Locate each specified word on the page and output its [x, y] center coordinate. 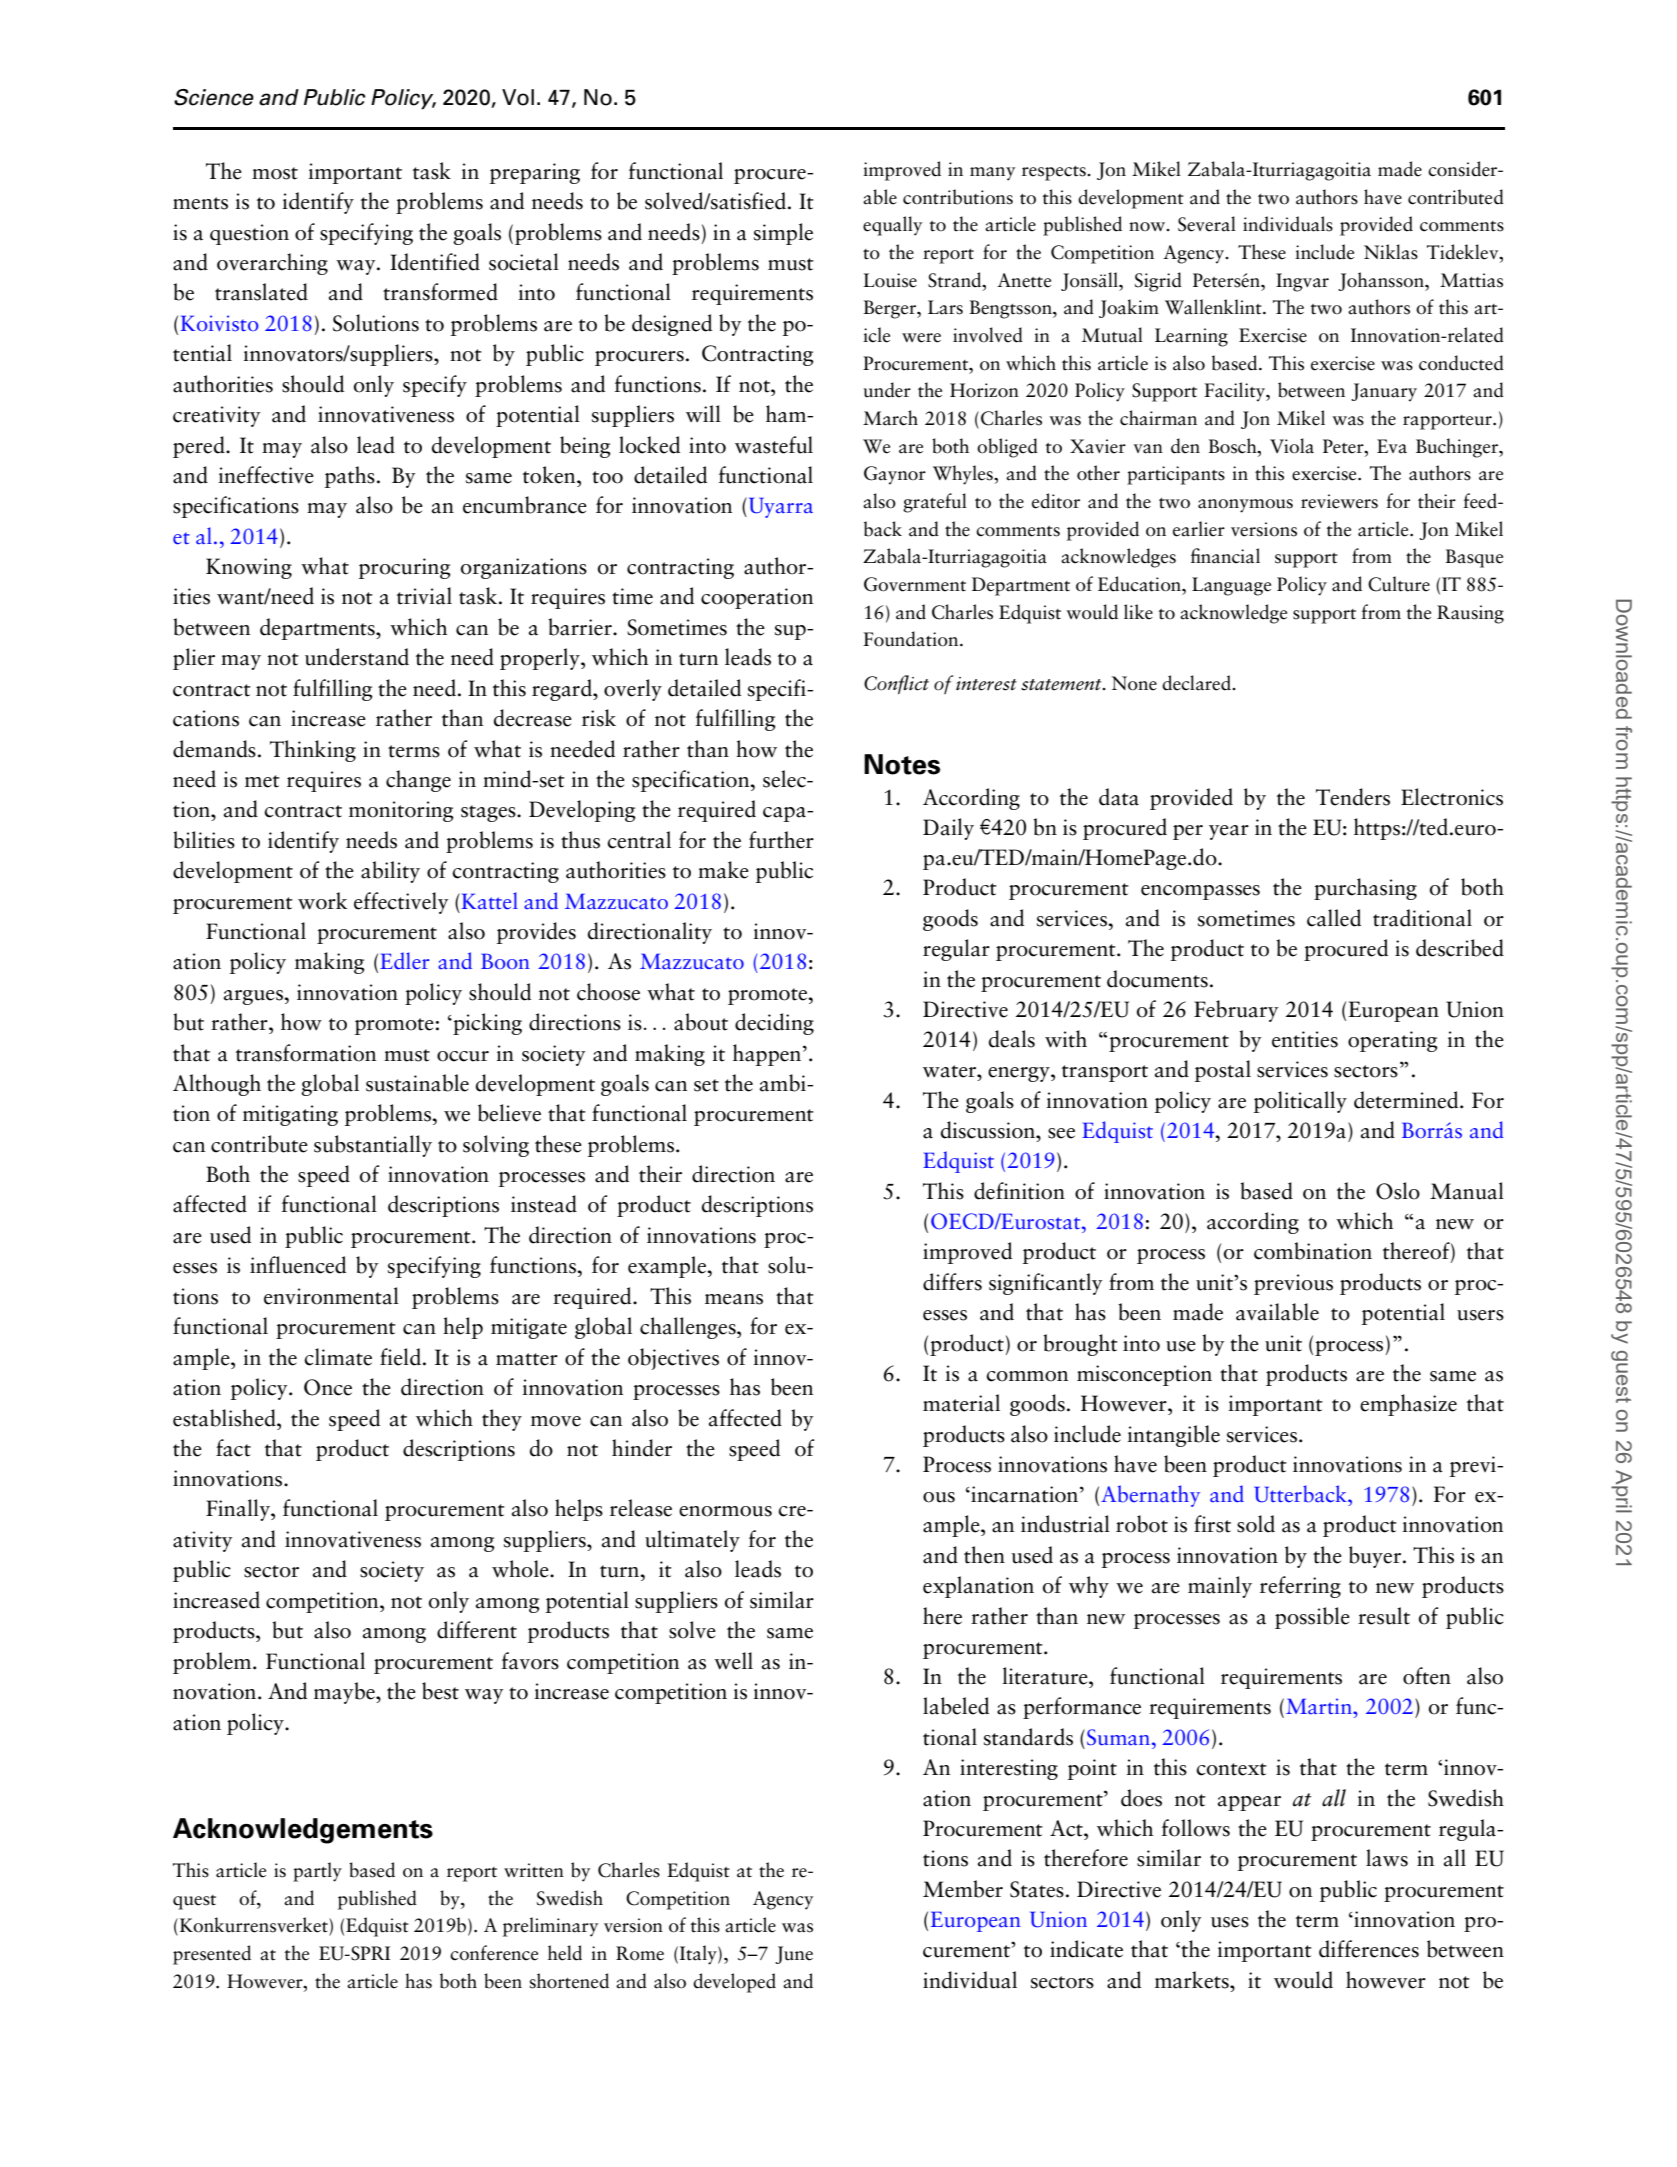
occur [463, 1056]
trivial [424, 596]
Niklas [1391, 252]
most [275, 173]
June [794, 1955]
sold [1256, 1524]
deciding [774, 1024]
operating [1393, 1041]
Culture [1399, 584]
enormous [725, 1511]
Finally [239, 1510]
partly [317, 1872]
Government [915, 584]
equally [892, 226]
